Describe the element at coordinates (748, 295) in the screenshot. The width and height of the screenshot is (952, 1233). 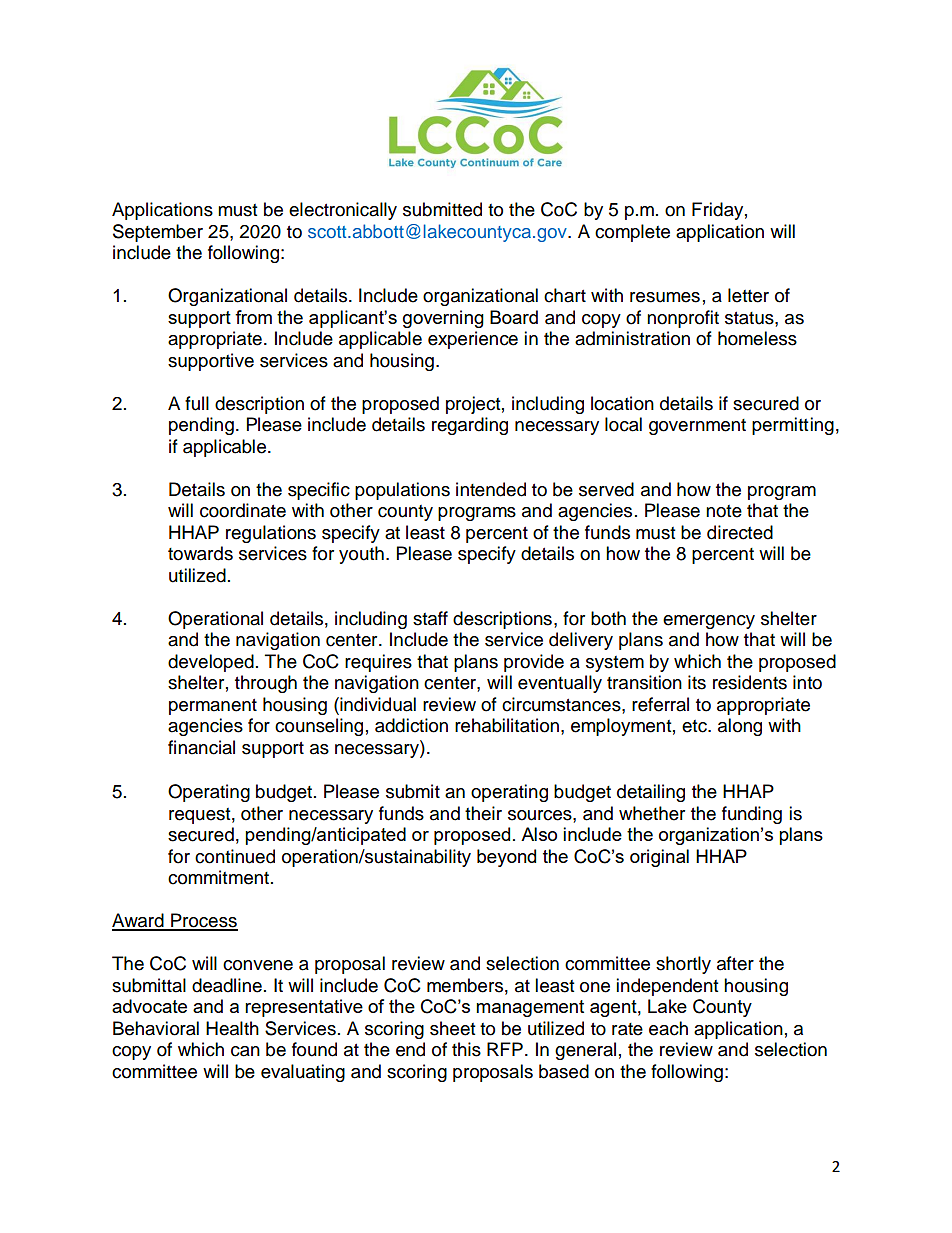
I see `letter` at that location.
